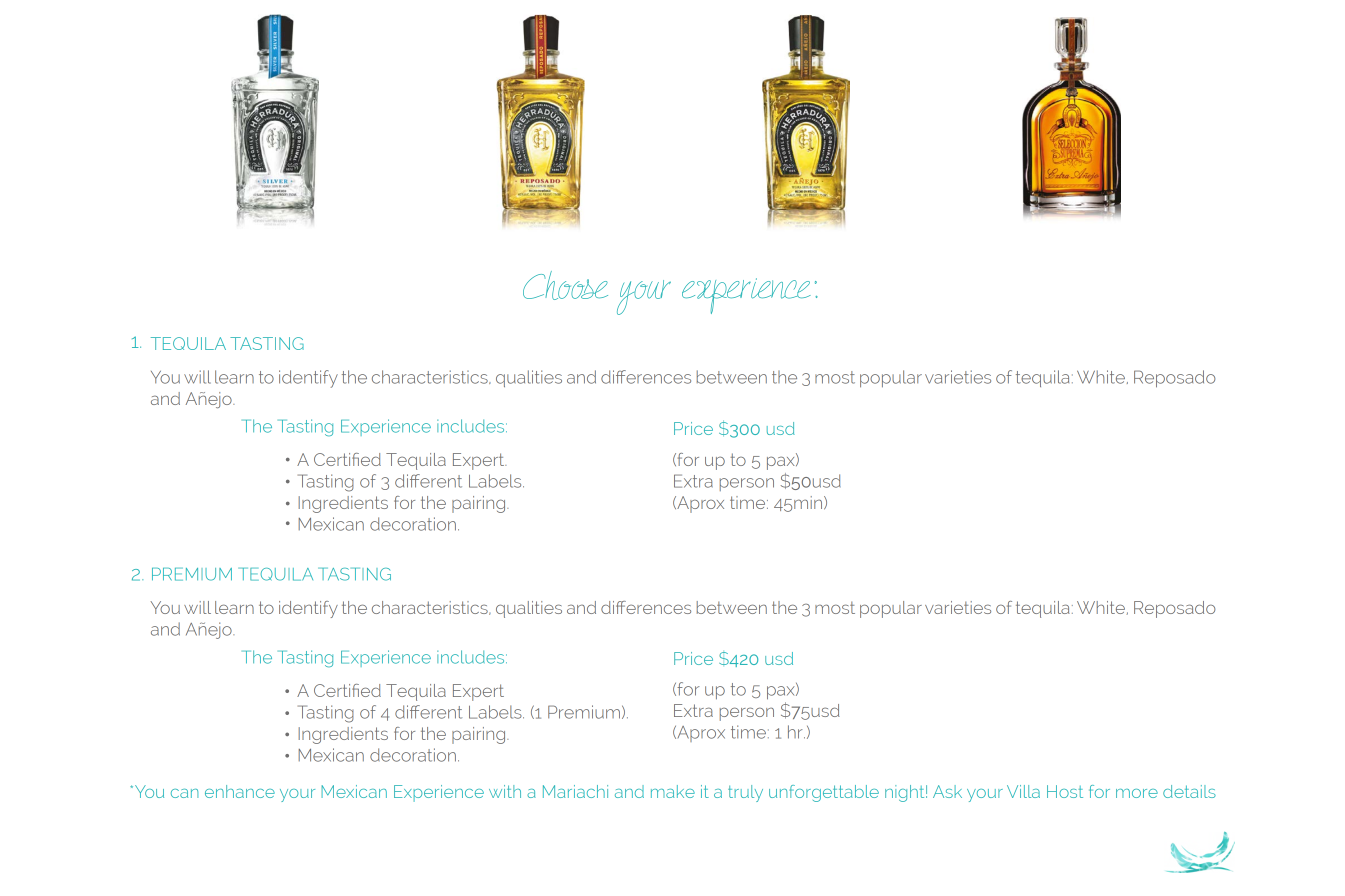  I want to click on Ask, so click(947, 791).
